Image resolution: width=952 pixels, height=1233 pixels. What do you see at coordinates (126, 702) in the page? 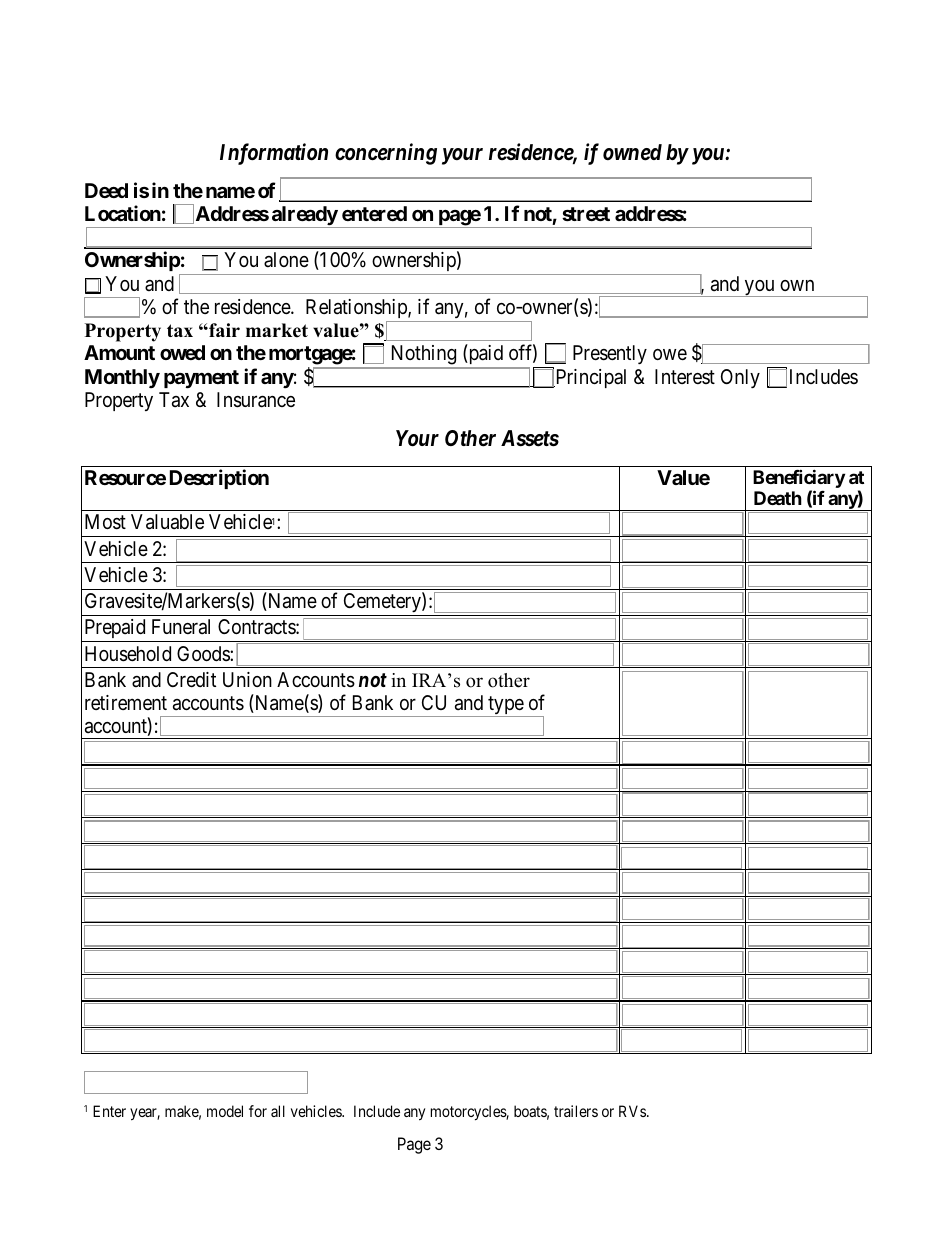
I see `retirement` at bounding box center [126, 702].
